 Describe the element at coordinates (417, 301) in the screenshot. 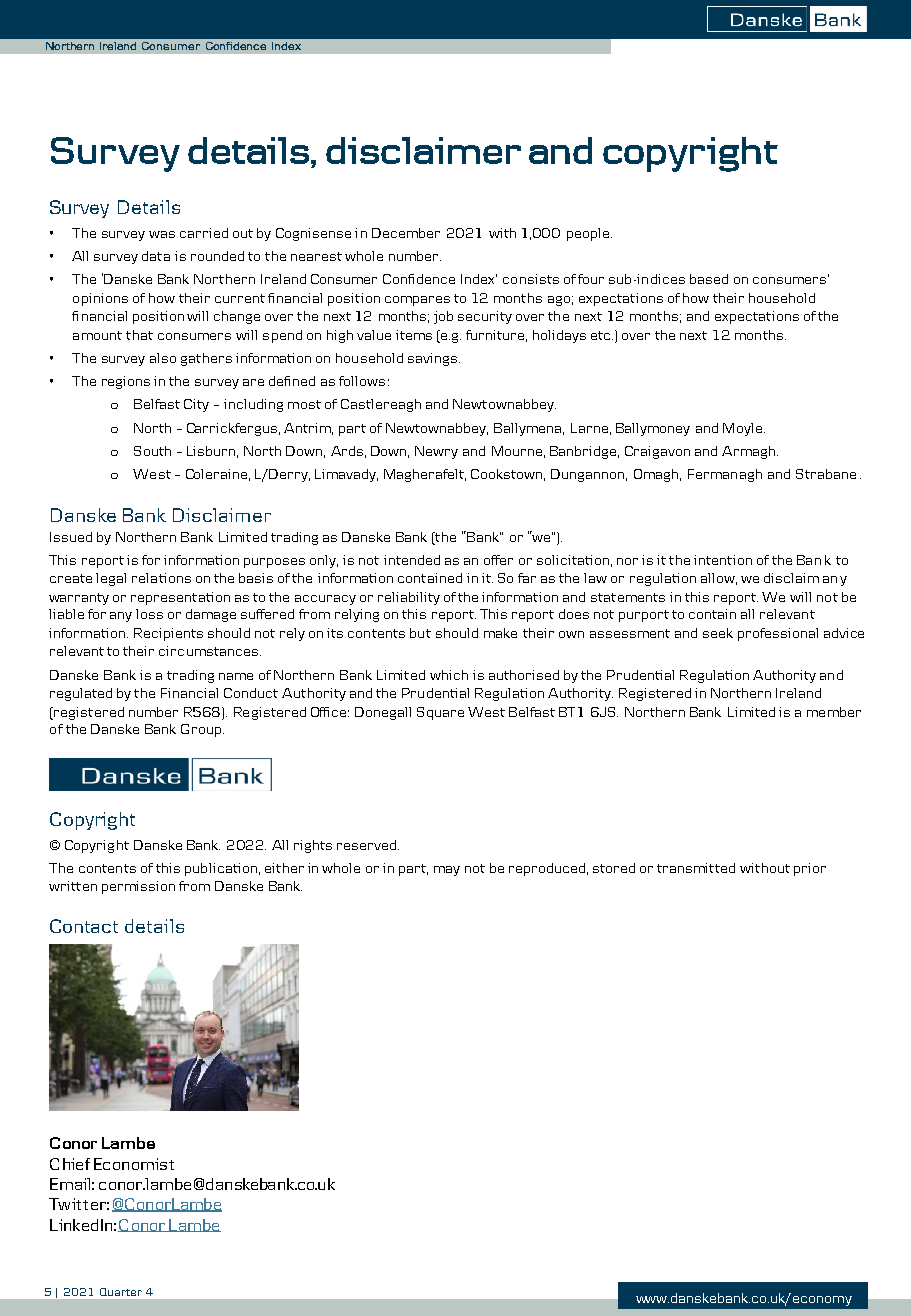

I see `compares` at that location.
